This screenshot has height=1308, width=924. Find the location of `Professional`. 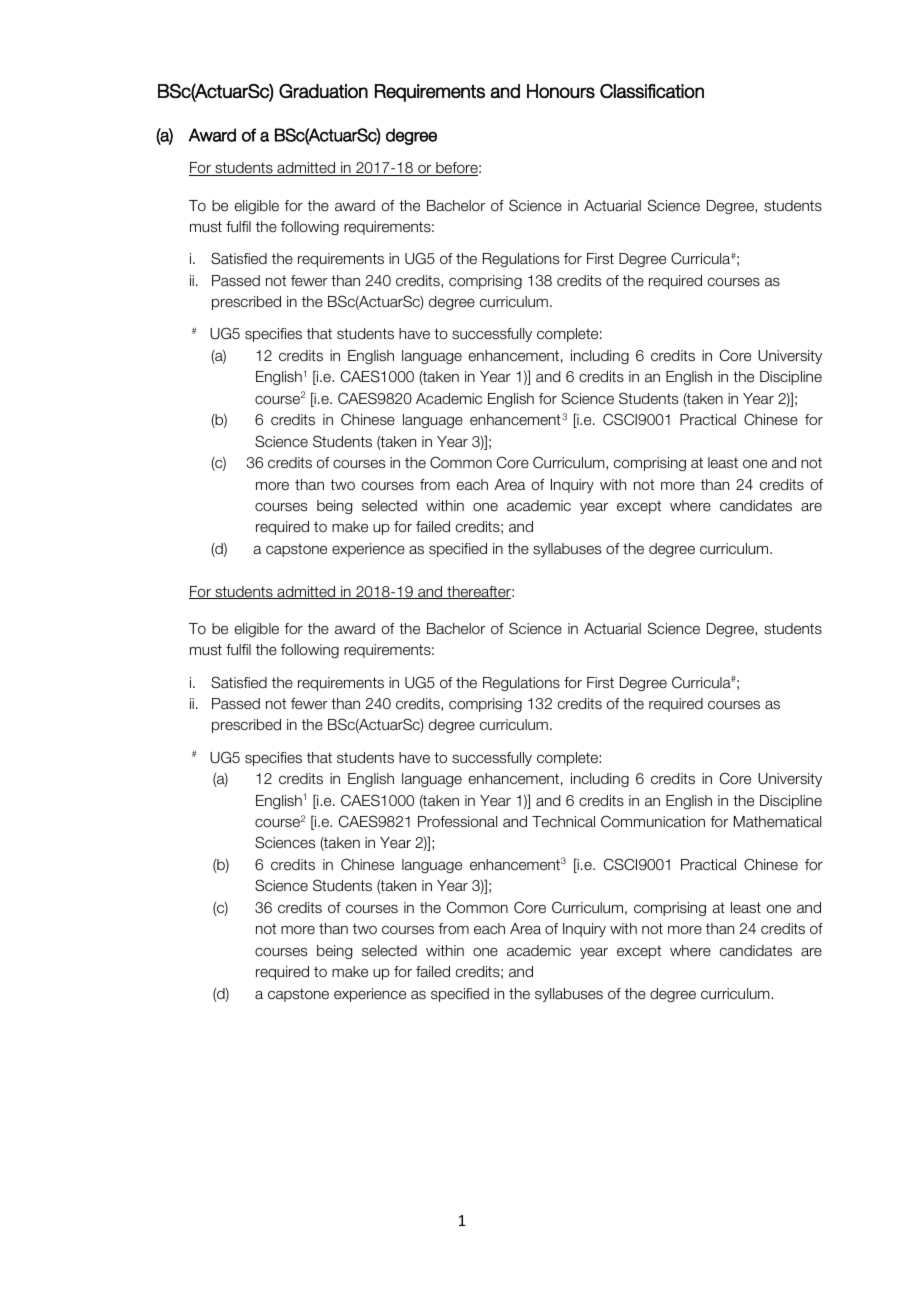

Professional is located at coordinates (457, 822).
